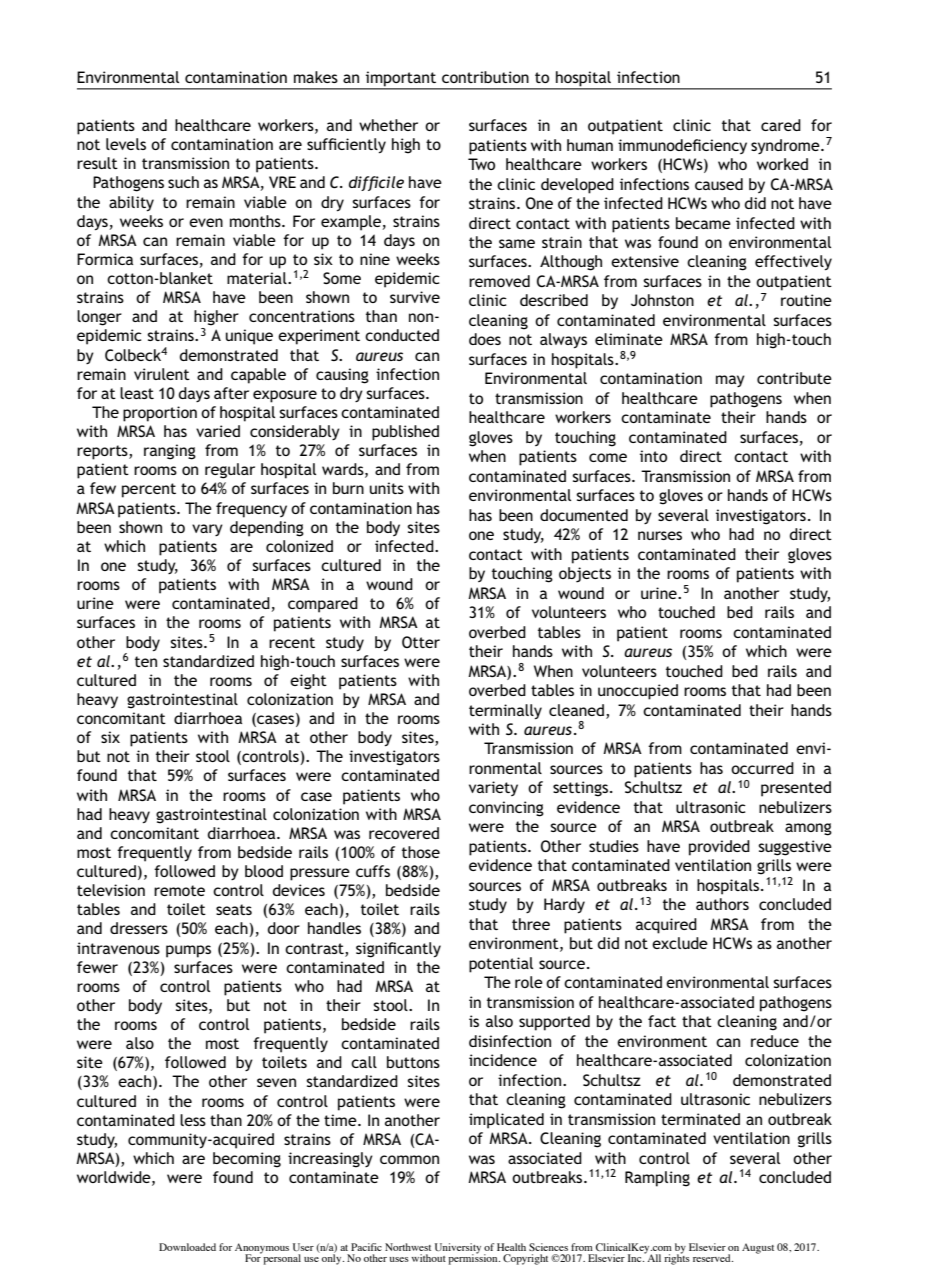  I want to click on reserved, so click(713, 1258).
